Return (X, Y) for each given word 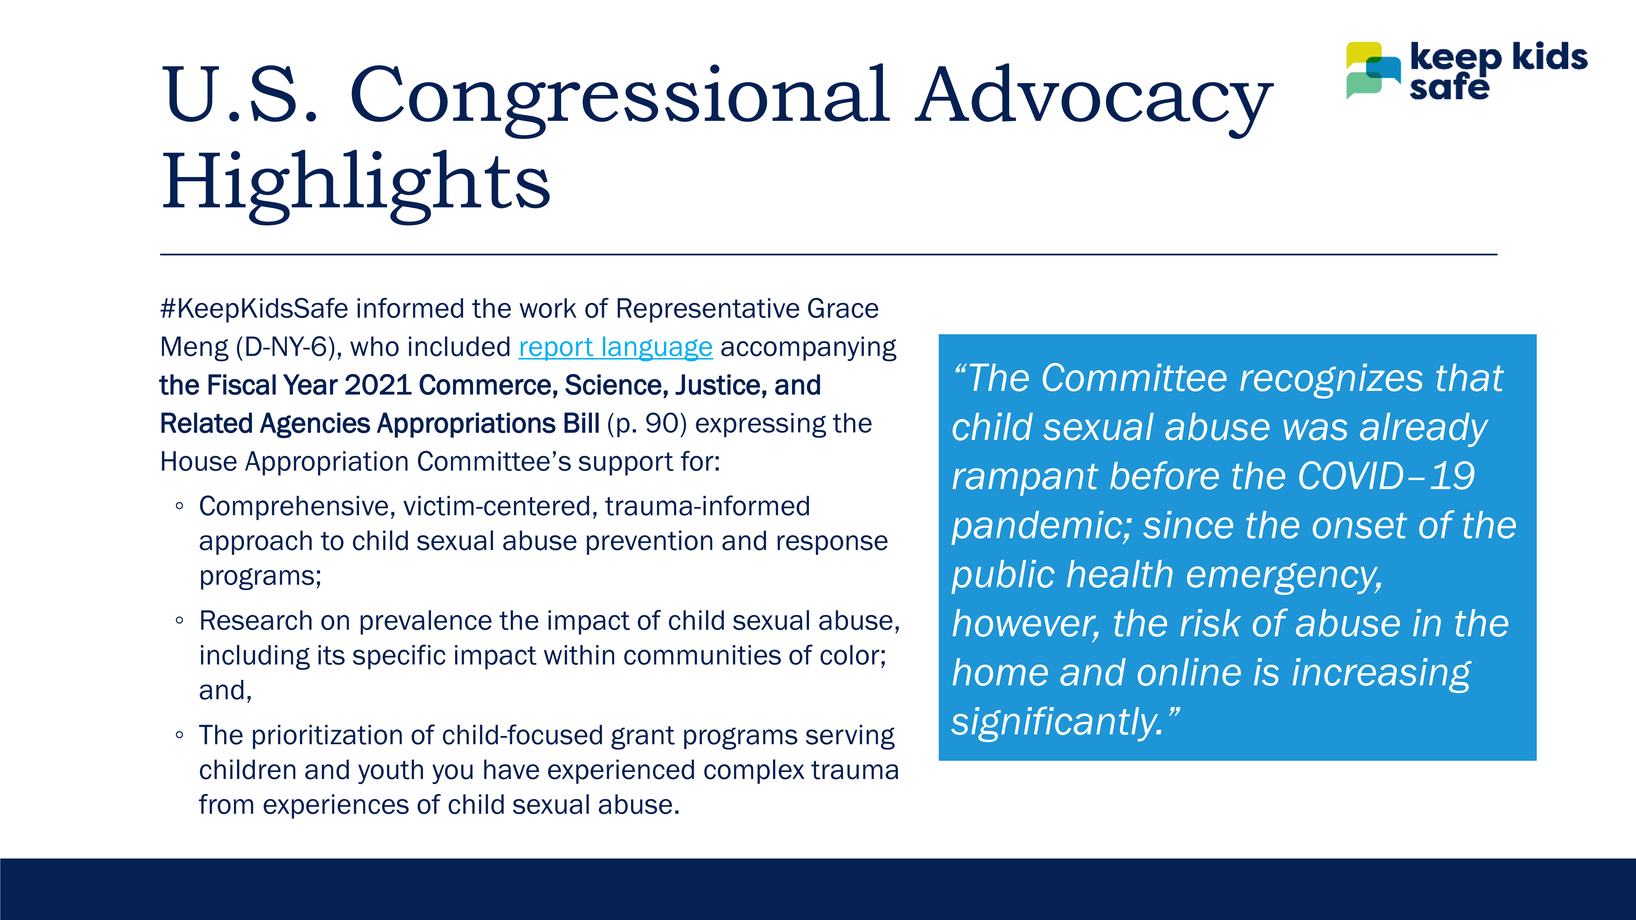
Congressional (620, 101)
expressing (761, 425)
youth (390, 771)
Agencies (315, 425)
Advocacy (1094, 101)
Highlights (356, 188)
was (1315, 430)
